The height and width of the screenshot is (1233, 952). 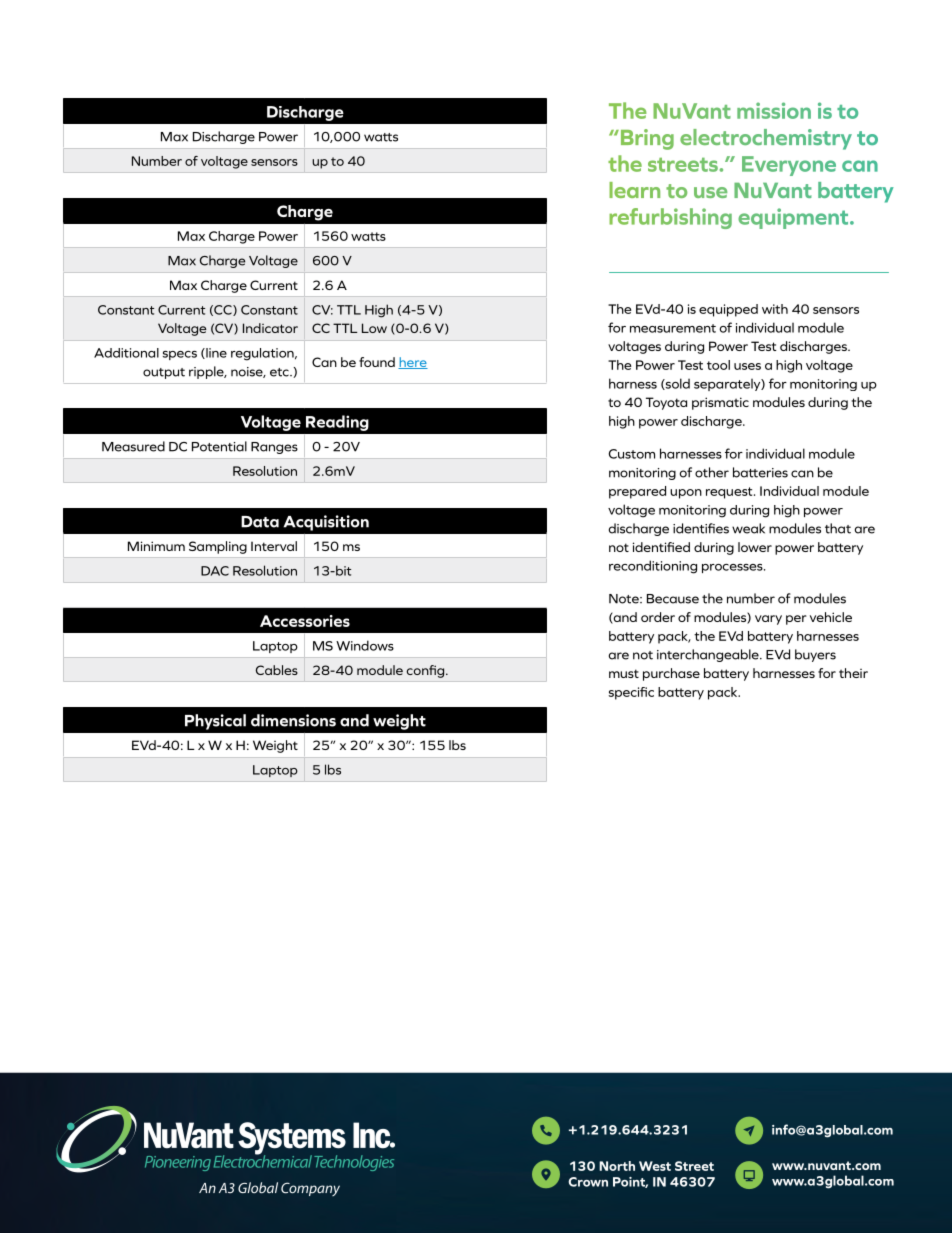 What do you see at coordinates (215, 722) in the screenshot?
I see `Physical` at bounding box center [215, 722].
